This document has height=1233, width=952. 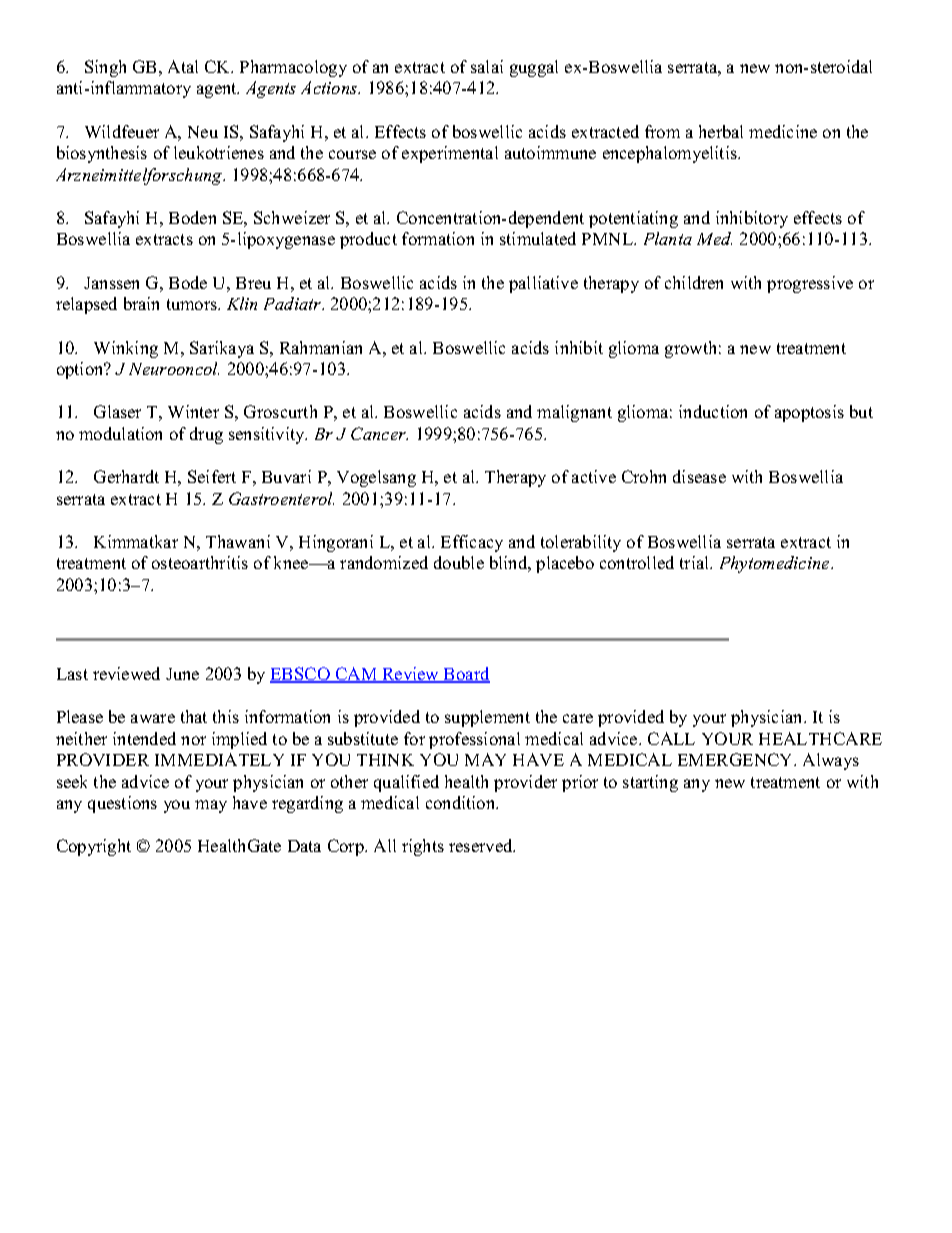 What do you see at coordinates (122, 804) in the document?
I see `questions` at bounding box center [122, 804].
